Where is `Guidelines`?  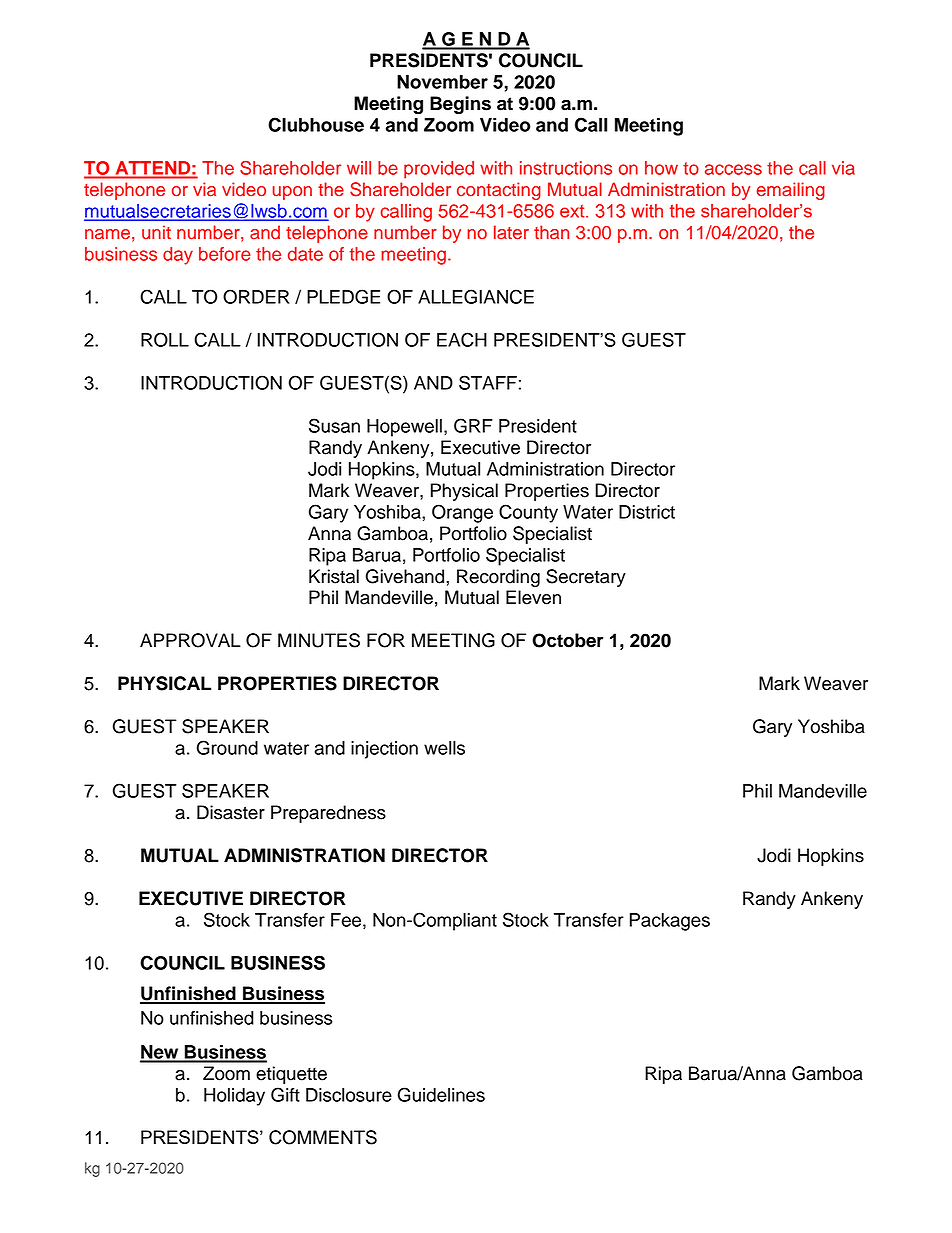 Guidelines is located at coordinates (441, 1094).
